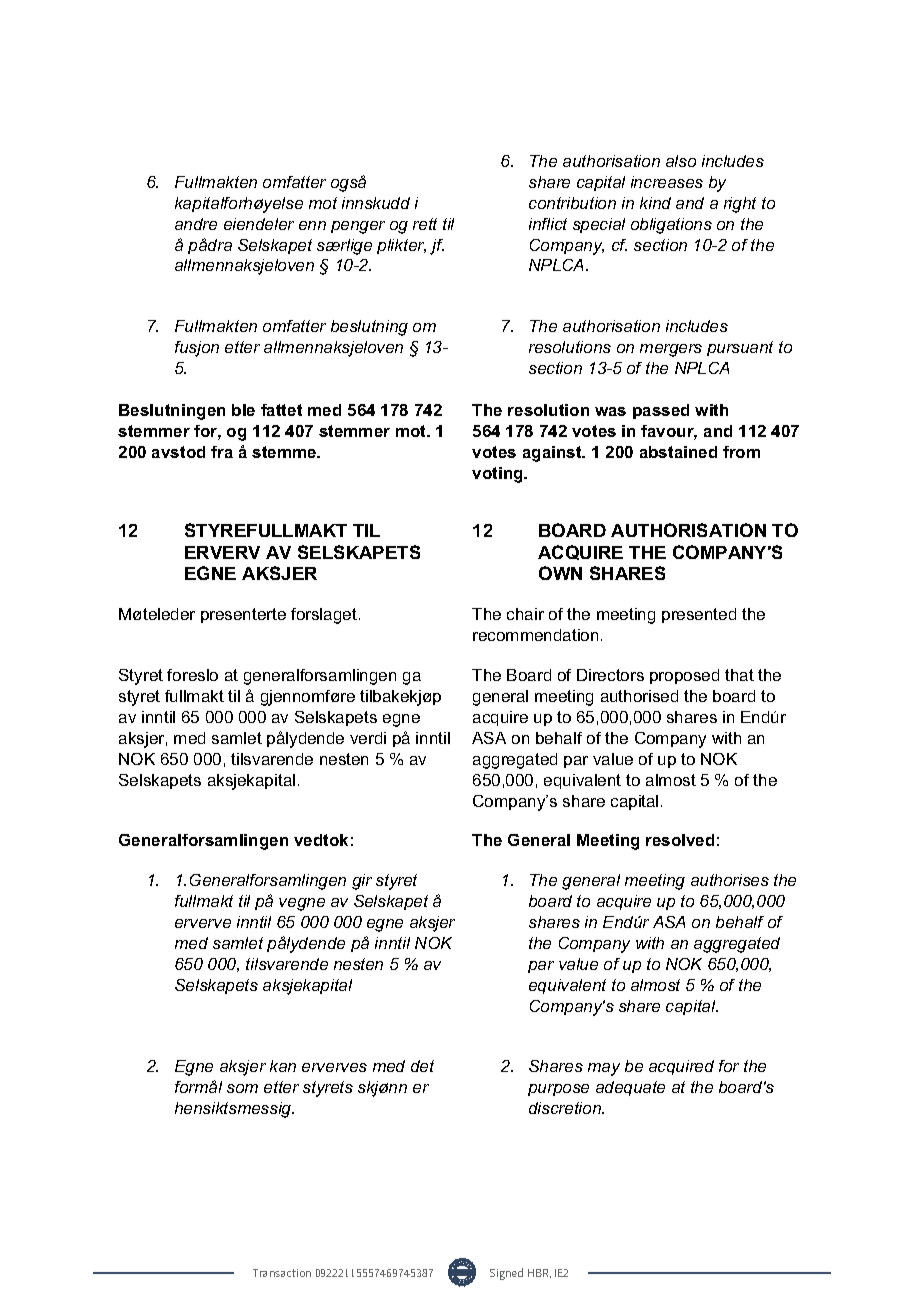  What do you see at coordinates (222, 452) in the document?
I see `fra` at bounding box center [222, 452].
